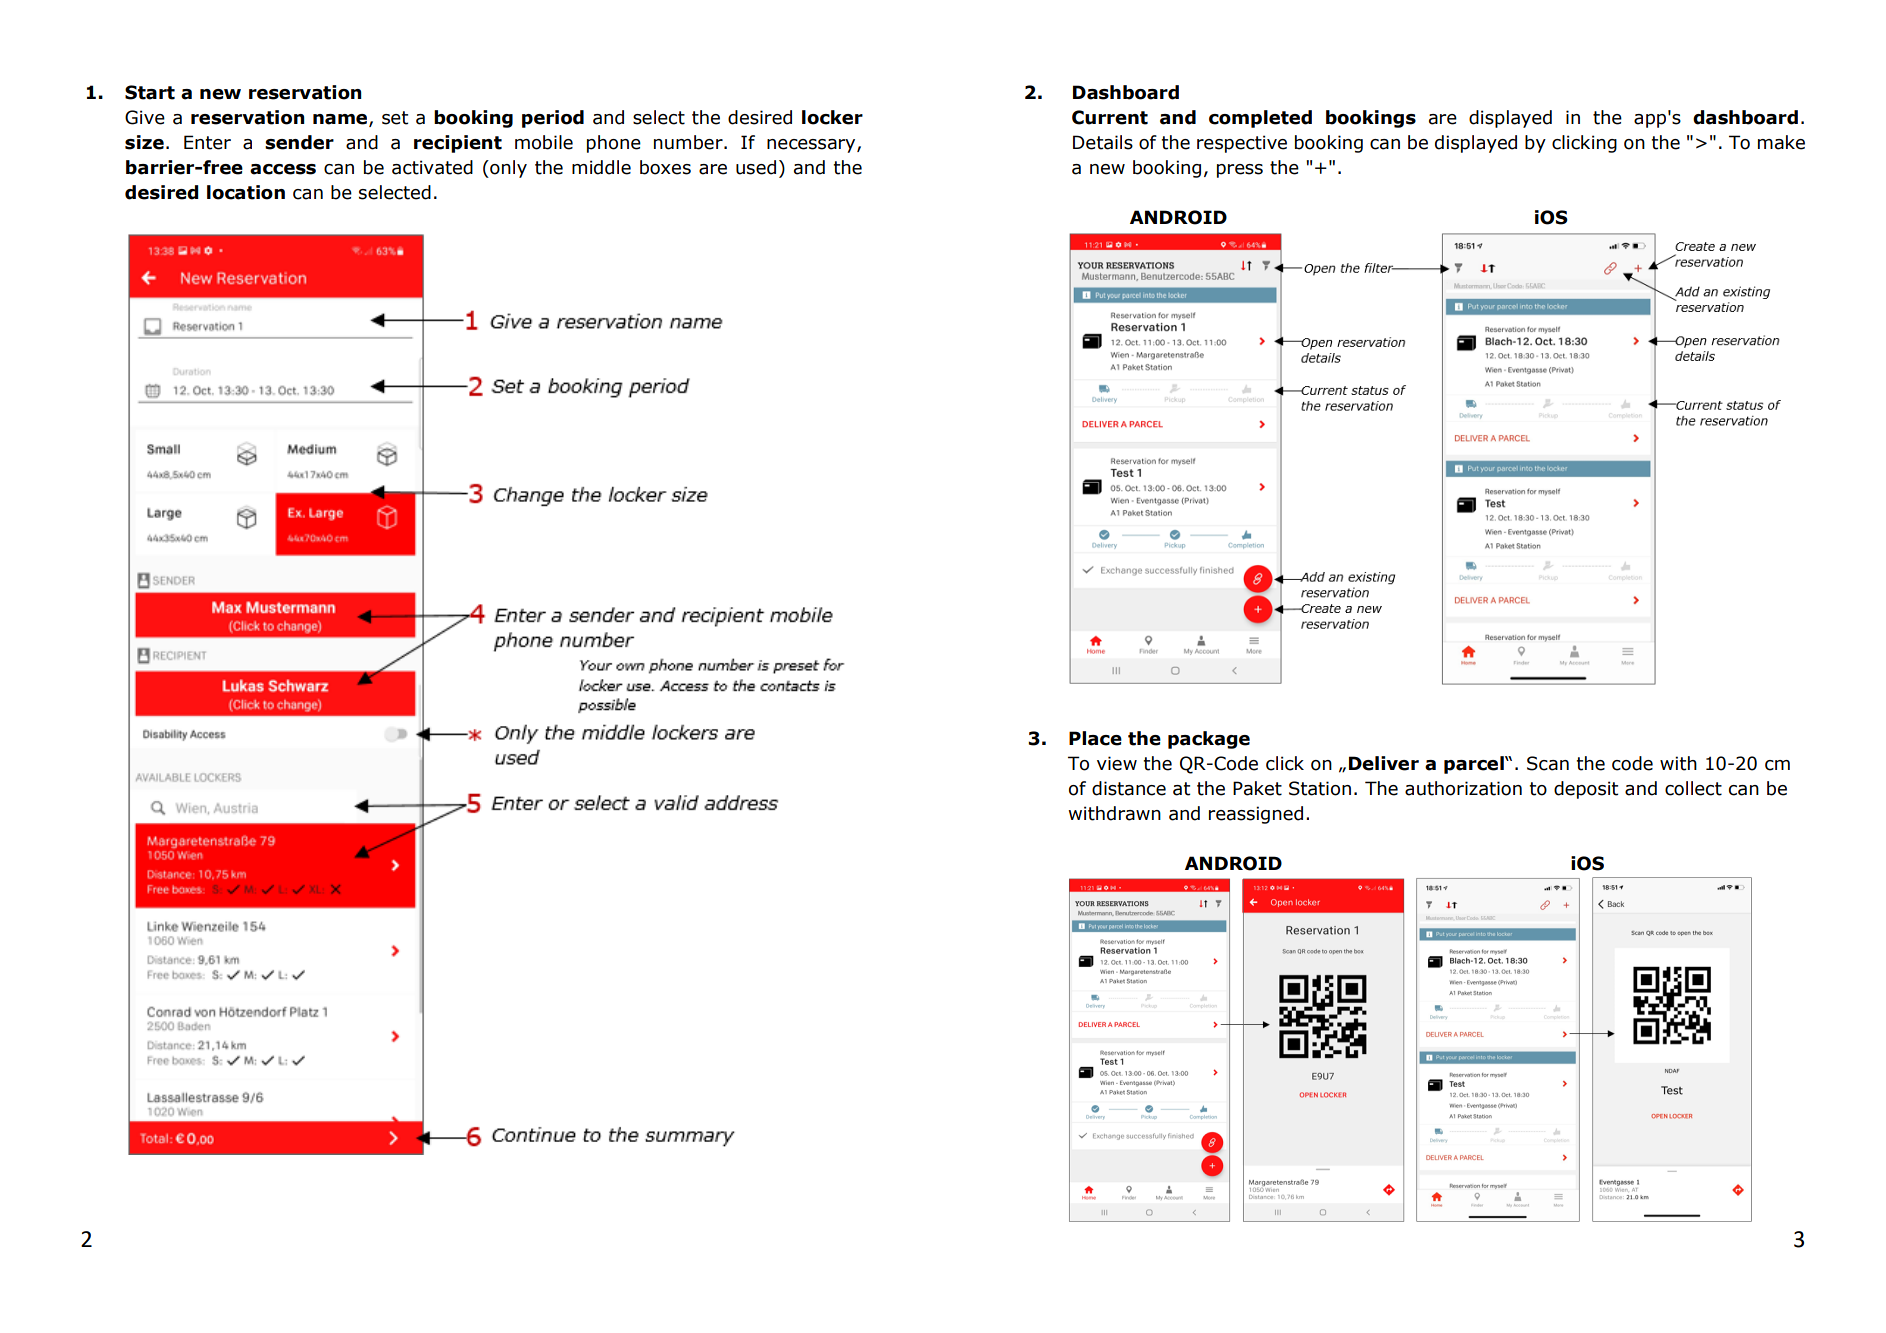 This page has height=1333, width=1886. Describe the element at coordinates (1781, 142) in the page. I see `make` at that location.
